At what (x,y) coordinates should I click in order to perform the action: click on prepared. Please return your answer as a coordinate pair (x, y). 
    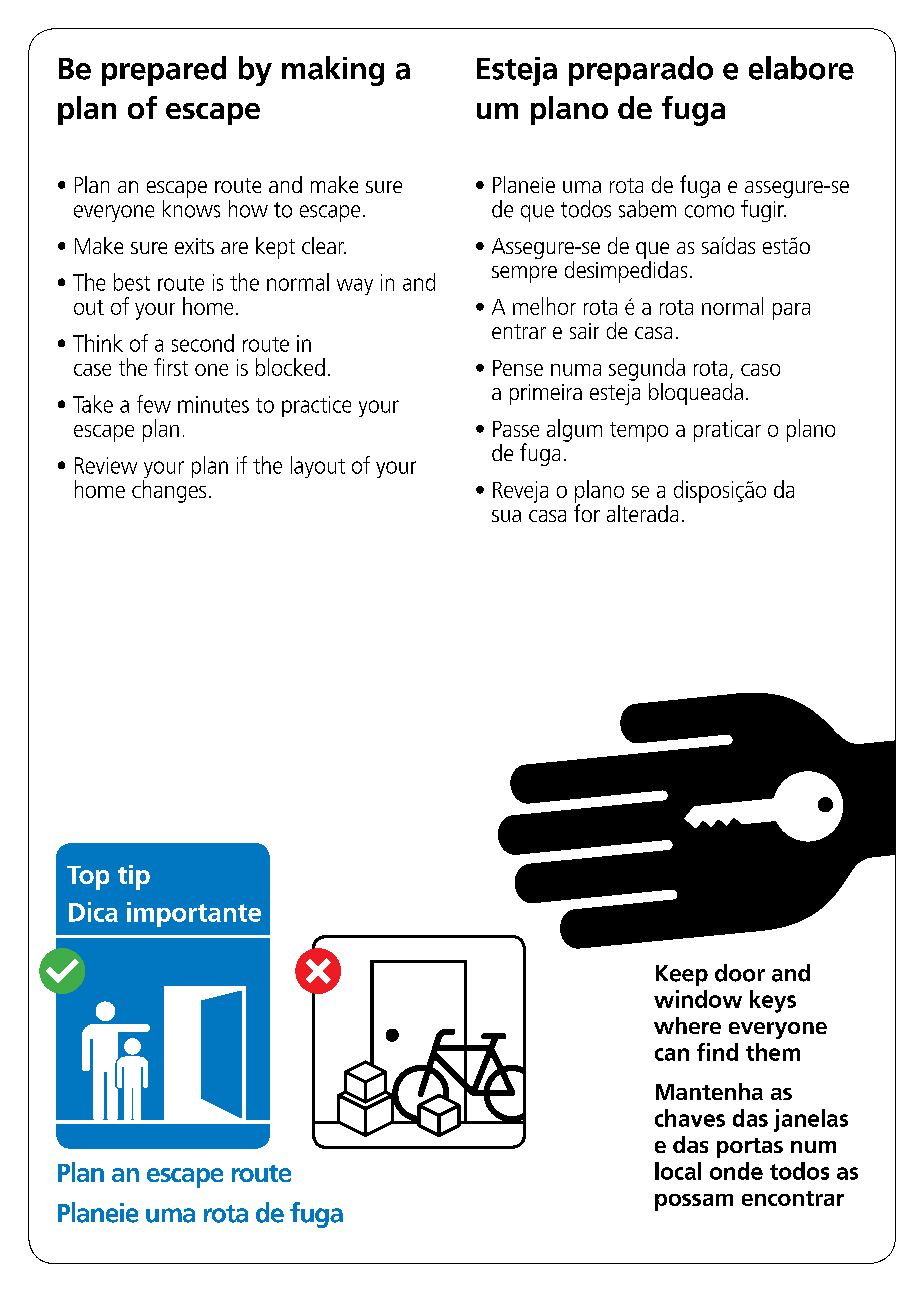
    Looking at the image, I should click on (164, 71).
